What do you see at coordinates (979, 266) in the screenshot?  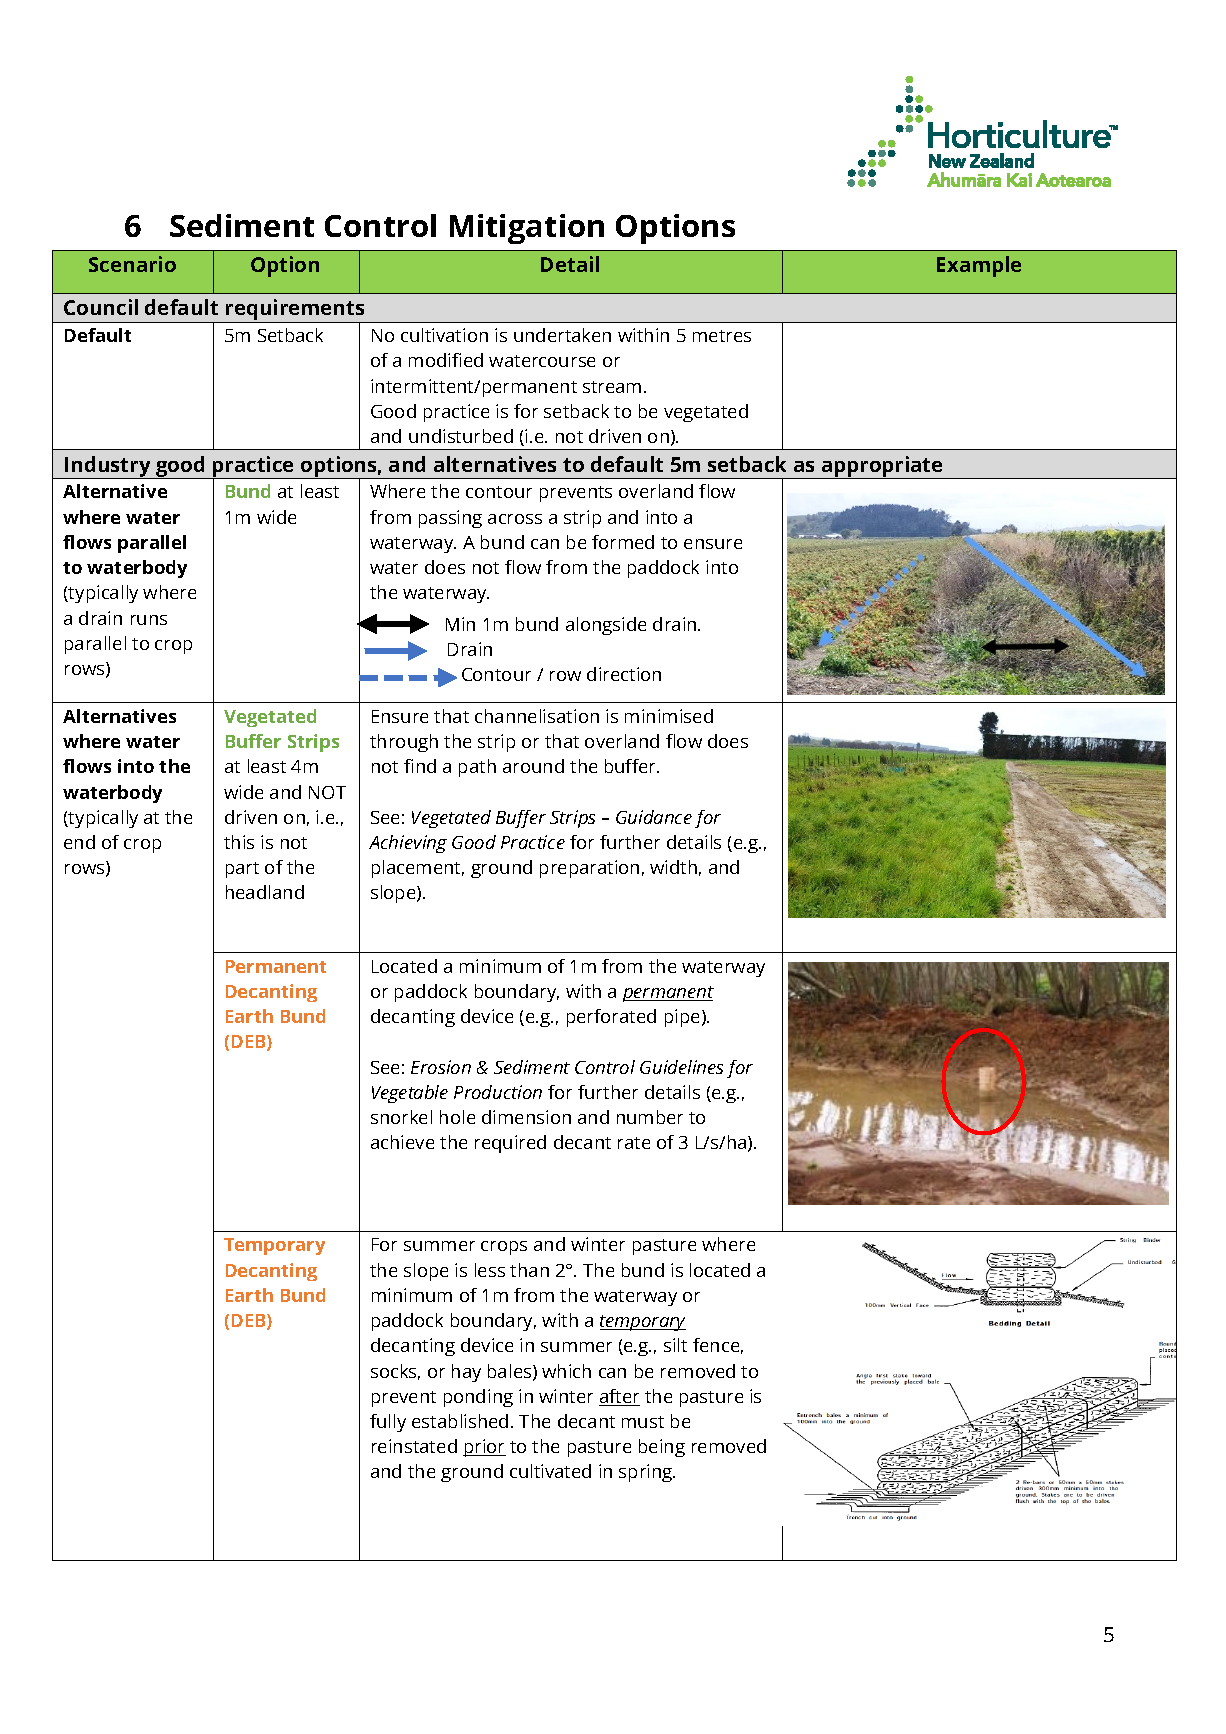 I see `Example` at bounding box center [979, 266].
